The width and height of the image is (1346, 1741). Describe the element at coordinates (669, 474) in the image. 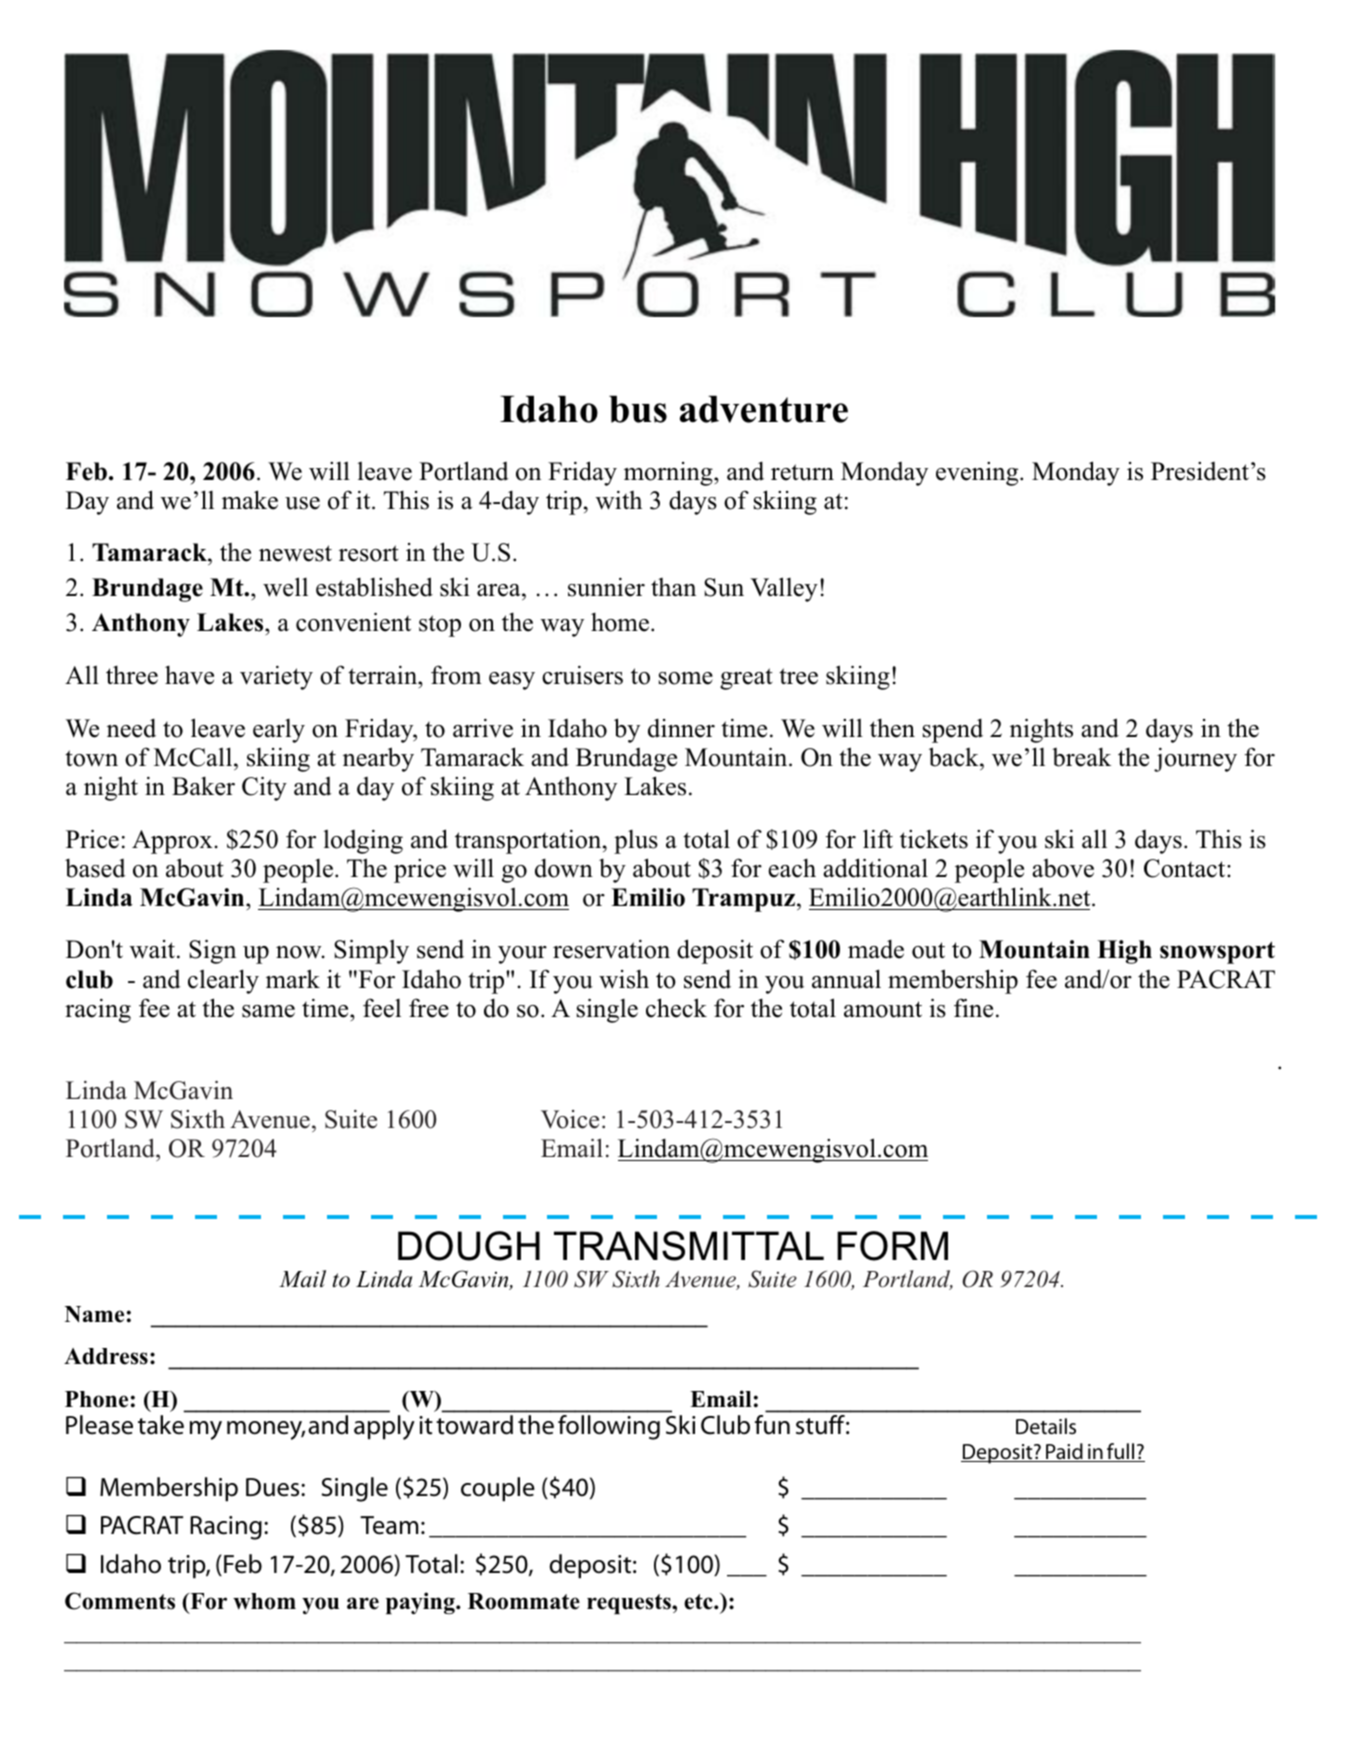

I see `morning` at that location.
